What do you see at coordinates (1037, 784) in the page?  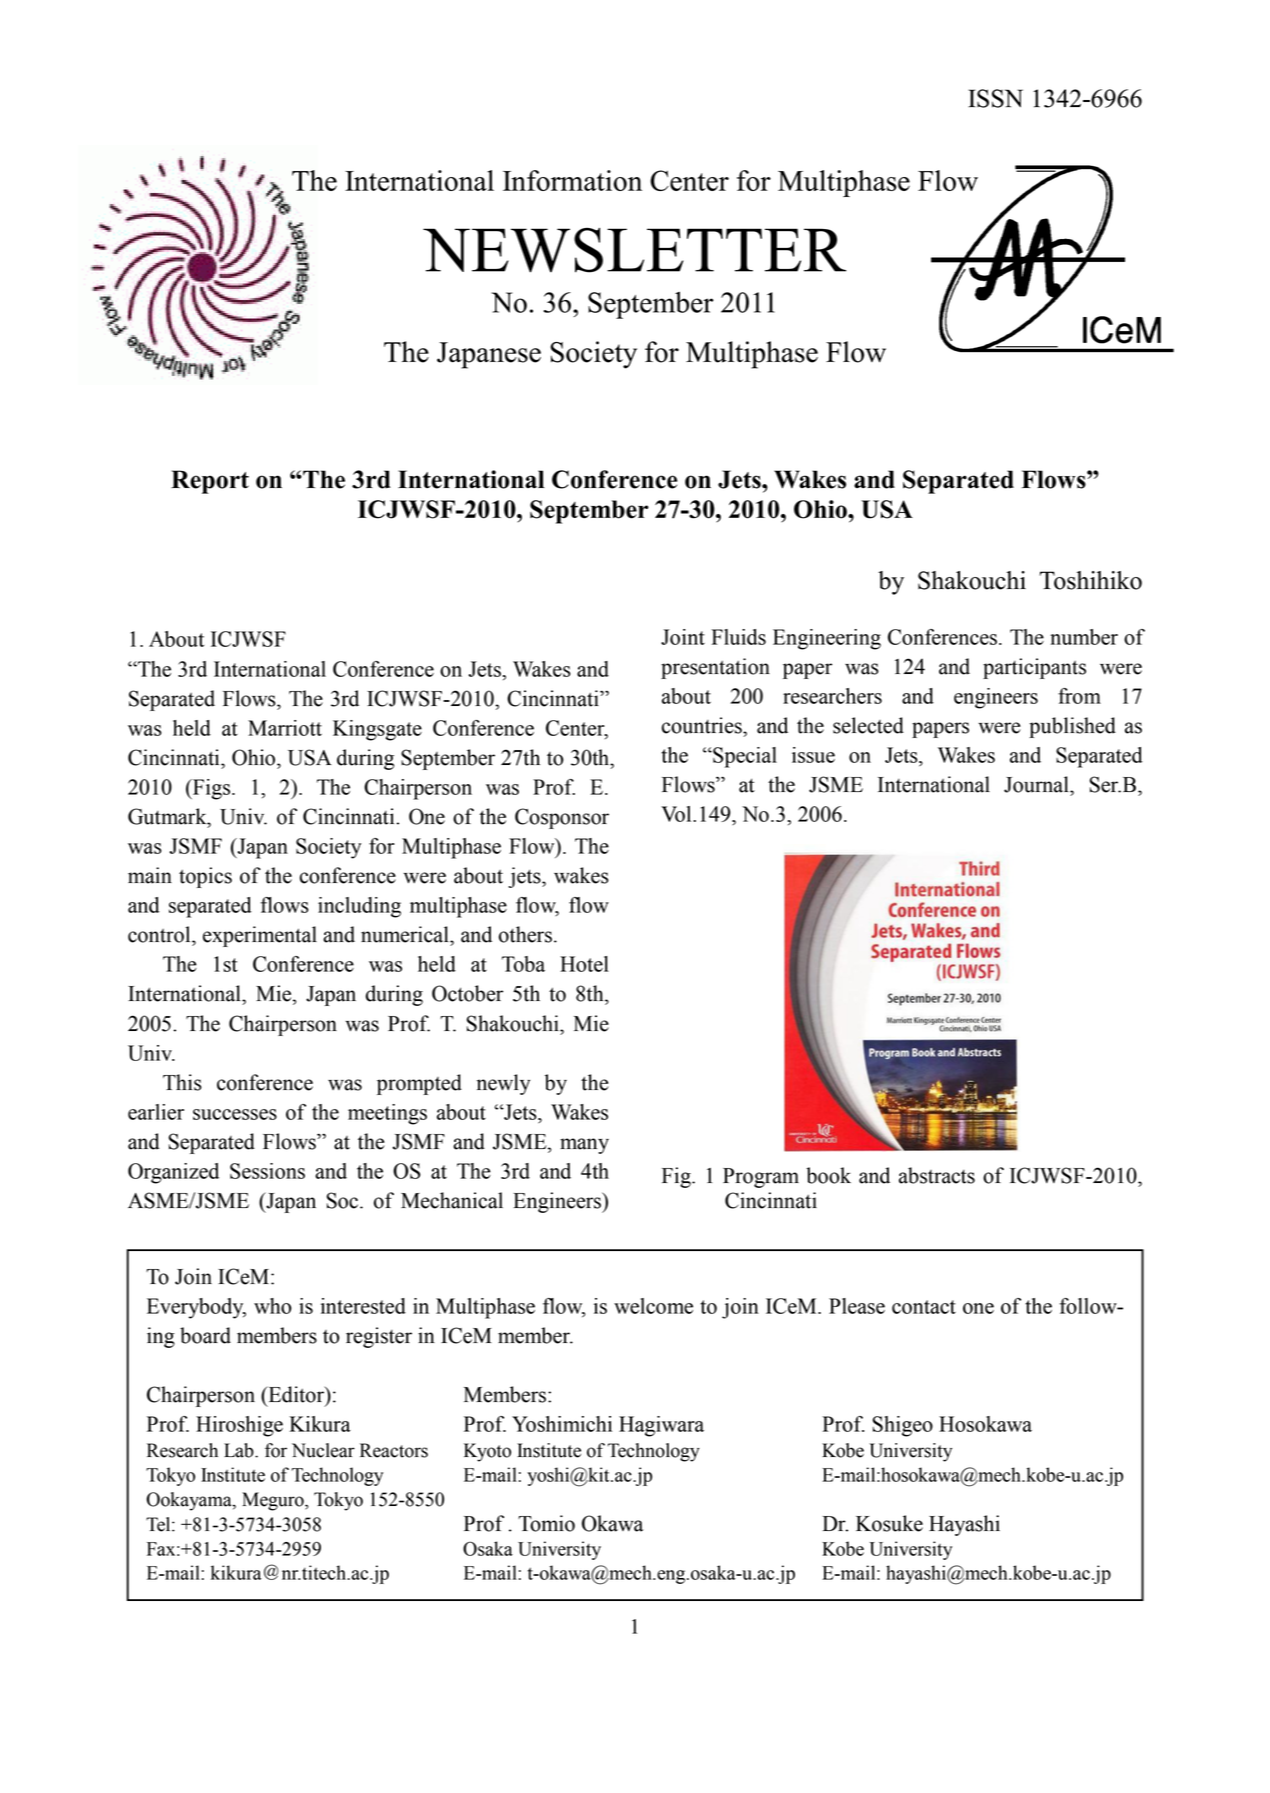 I see `Journal` at bounding box center [1037, 784].
